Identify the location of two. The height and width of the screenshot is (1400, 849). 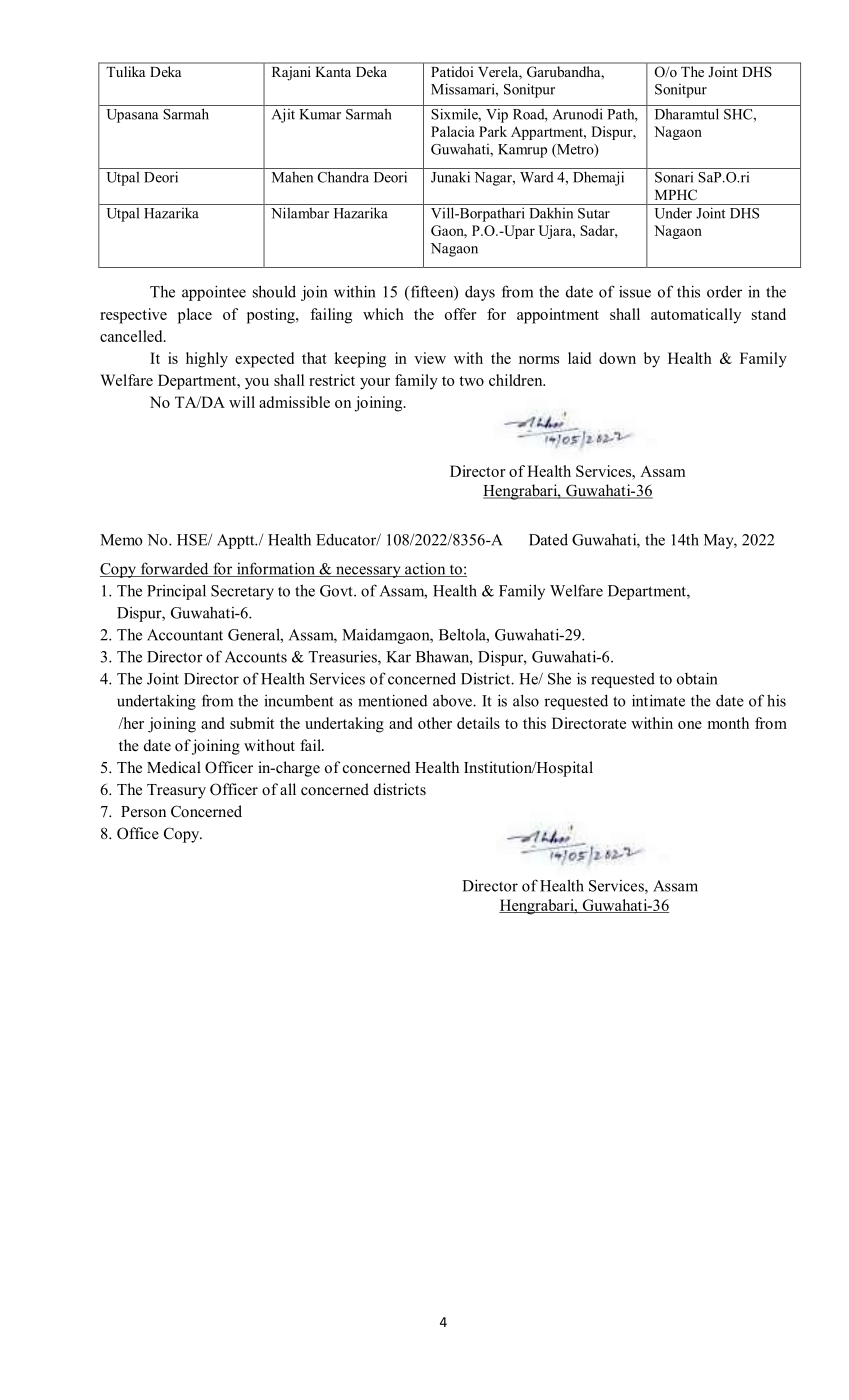
(471, 381).
